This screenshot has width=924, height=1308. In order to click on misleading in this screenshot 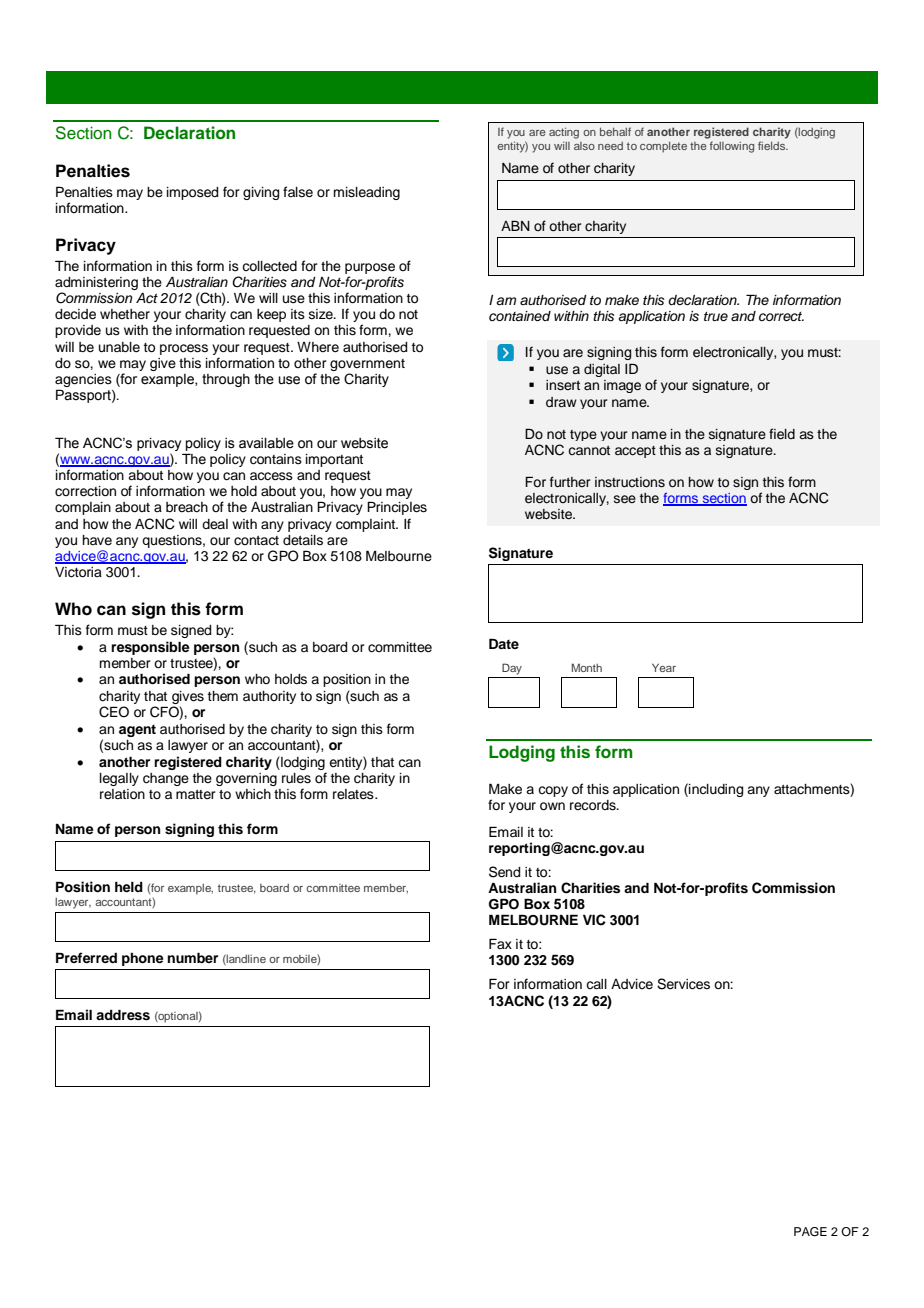, I will do `click(366, 193)`.
